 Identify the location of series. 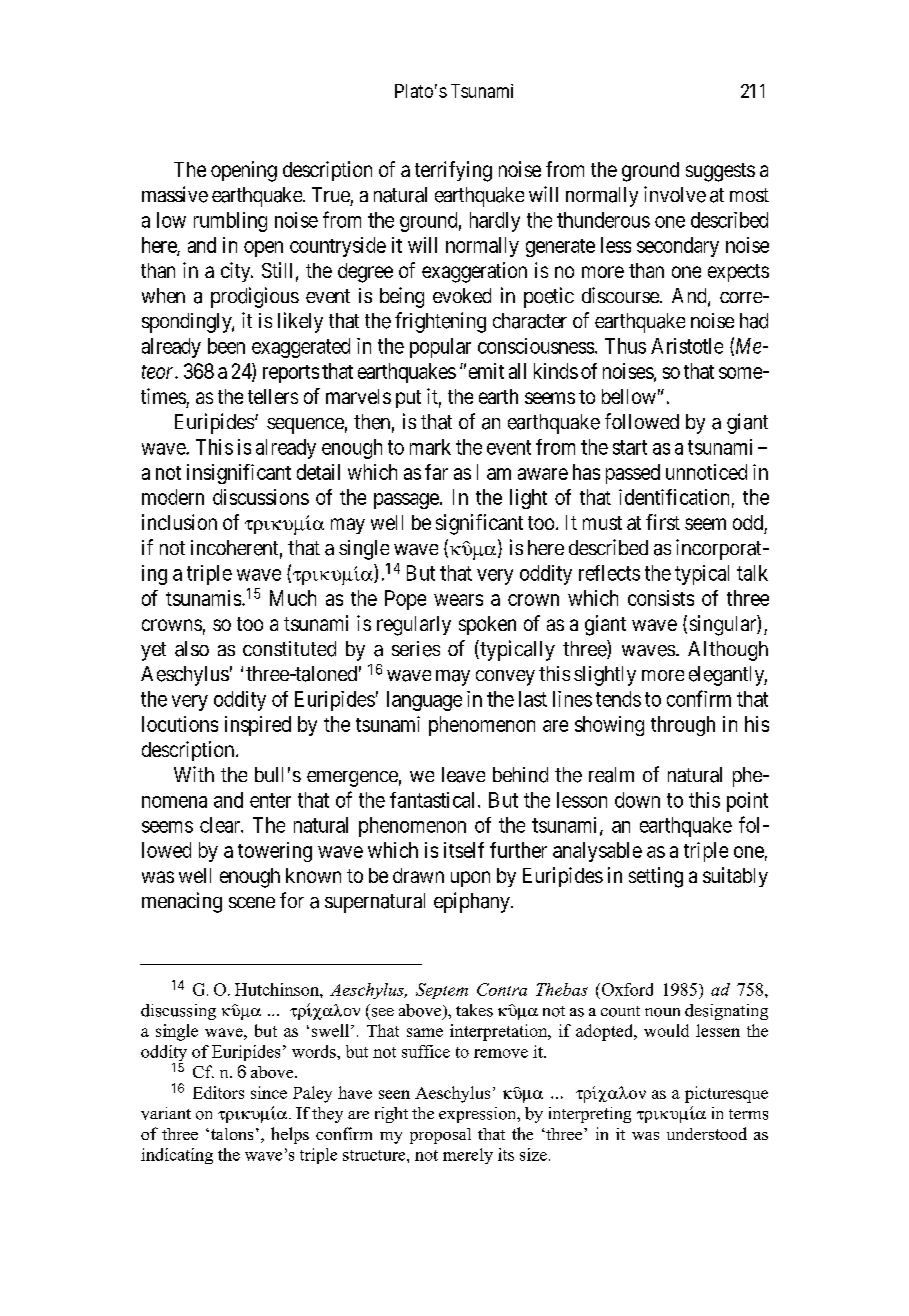
(416, 649).
